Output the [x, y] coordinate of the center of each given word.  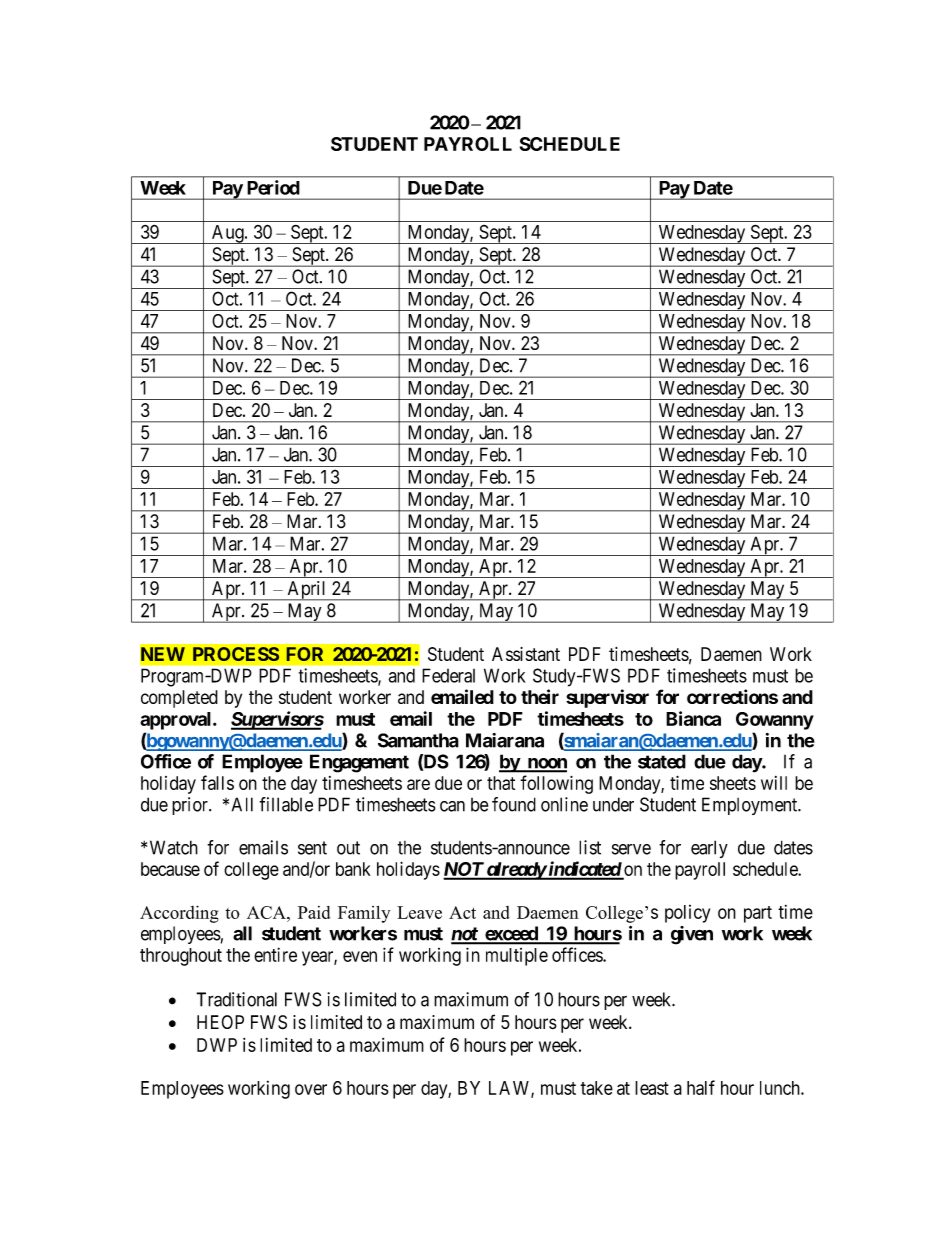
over [311, 1089]
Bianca [693, 718]
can [452, 806]
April [307, 591]
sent [312, 848]
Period [273, 187]
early [709, 849]
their [540, 696]
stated [662, 761]
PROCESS [236, 654]
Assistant [526, 654]
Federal [448, 675]
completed [179, 699]
